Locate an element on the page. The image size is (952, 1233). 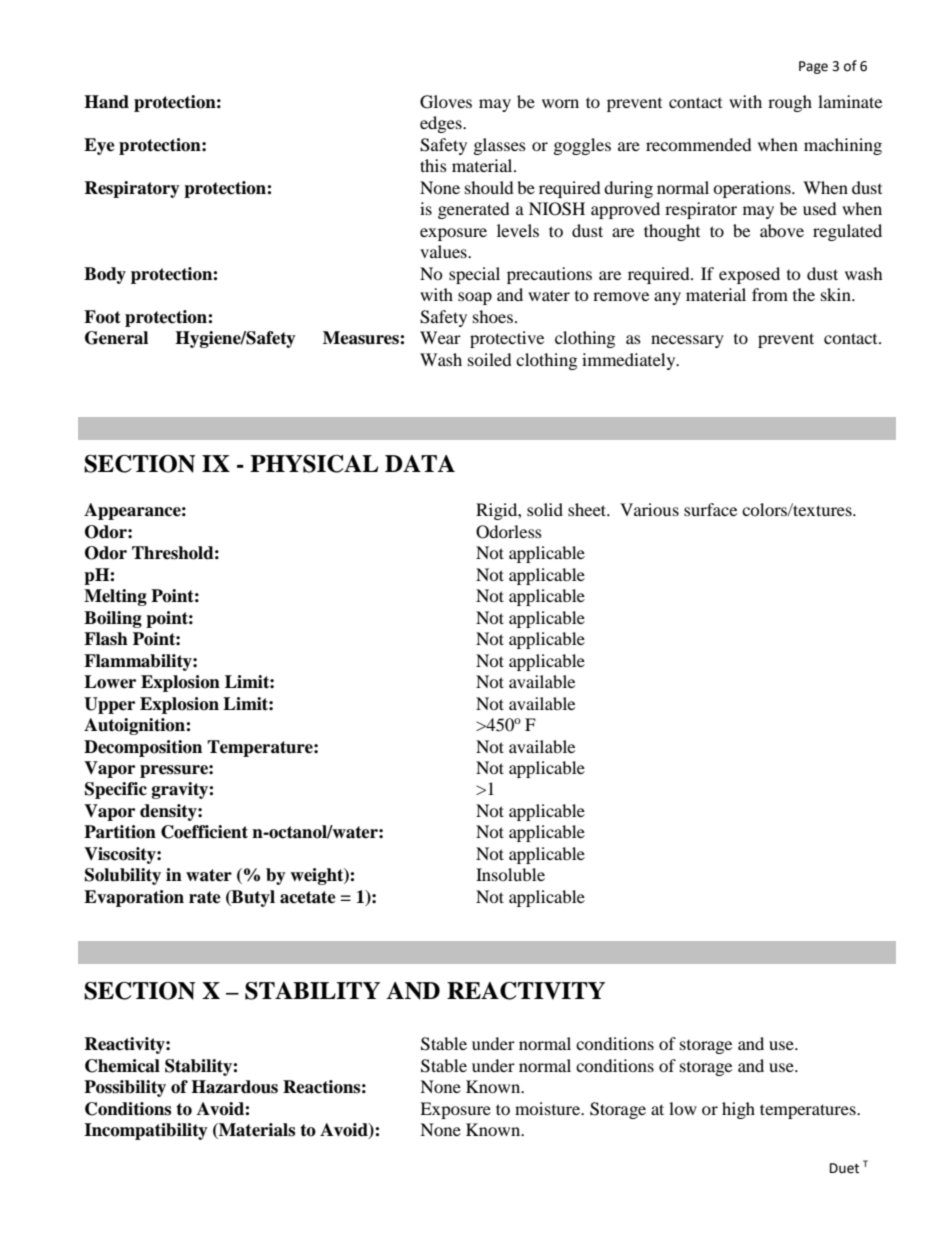
rough is located at coordinates (790, 103).
